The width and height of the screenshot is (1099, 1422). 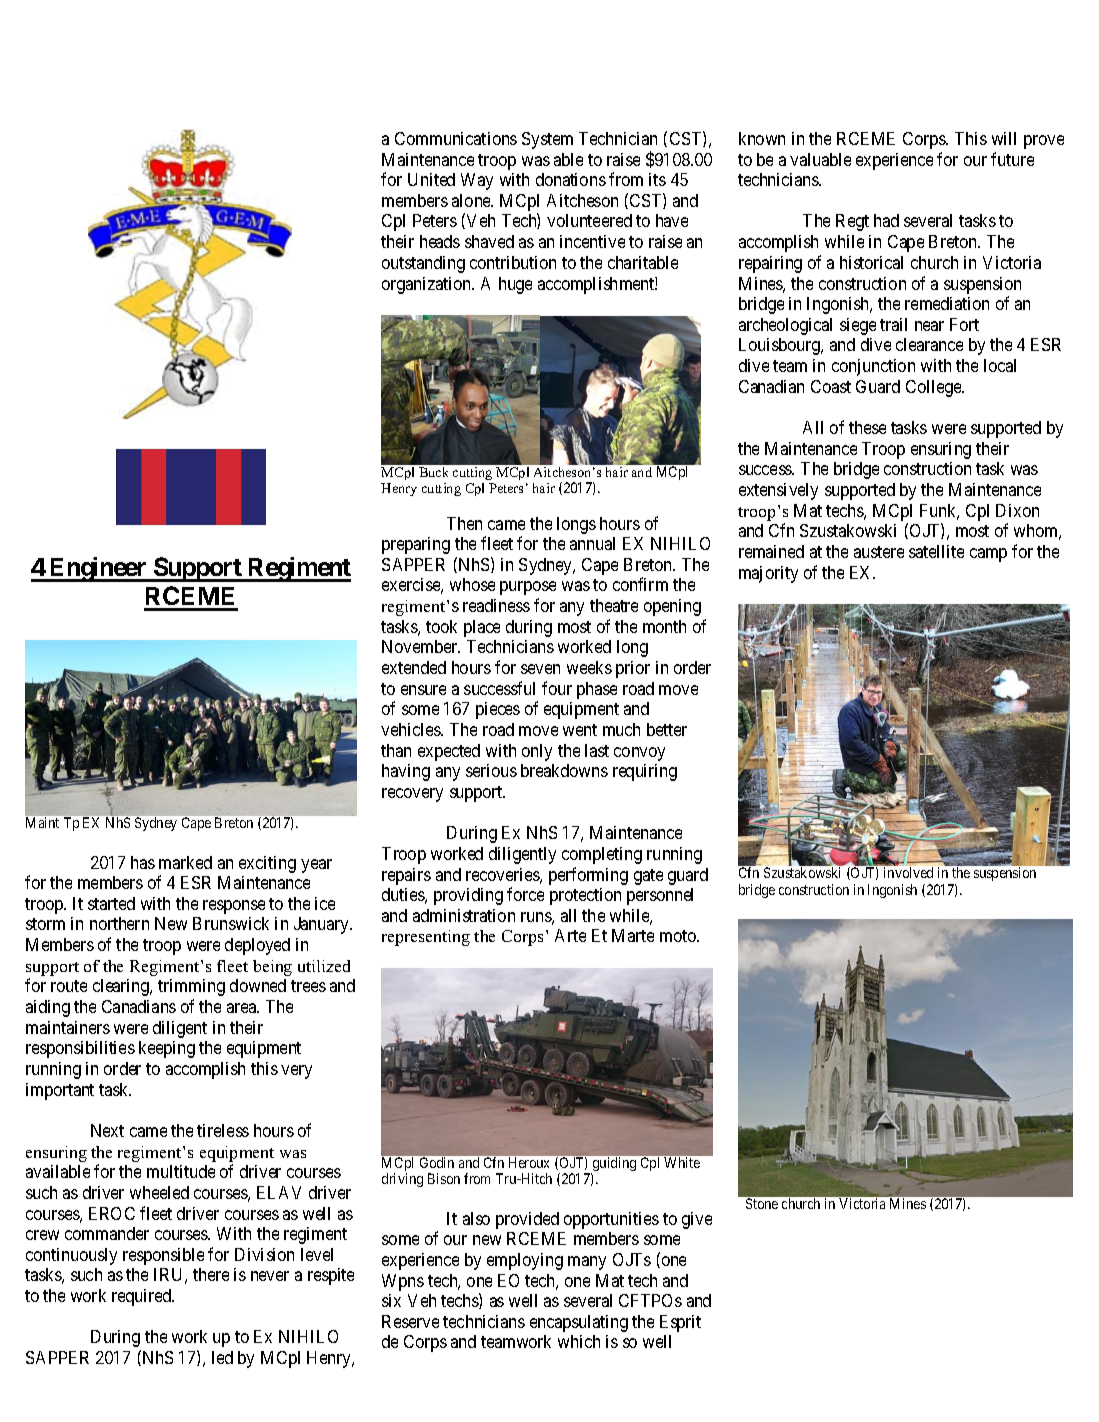 I want to click on required, so click(x=143, y=1297).
